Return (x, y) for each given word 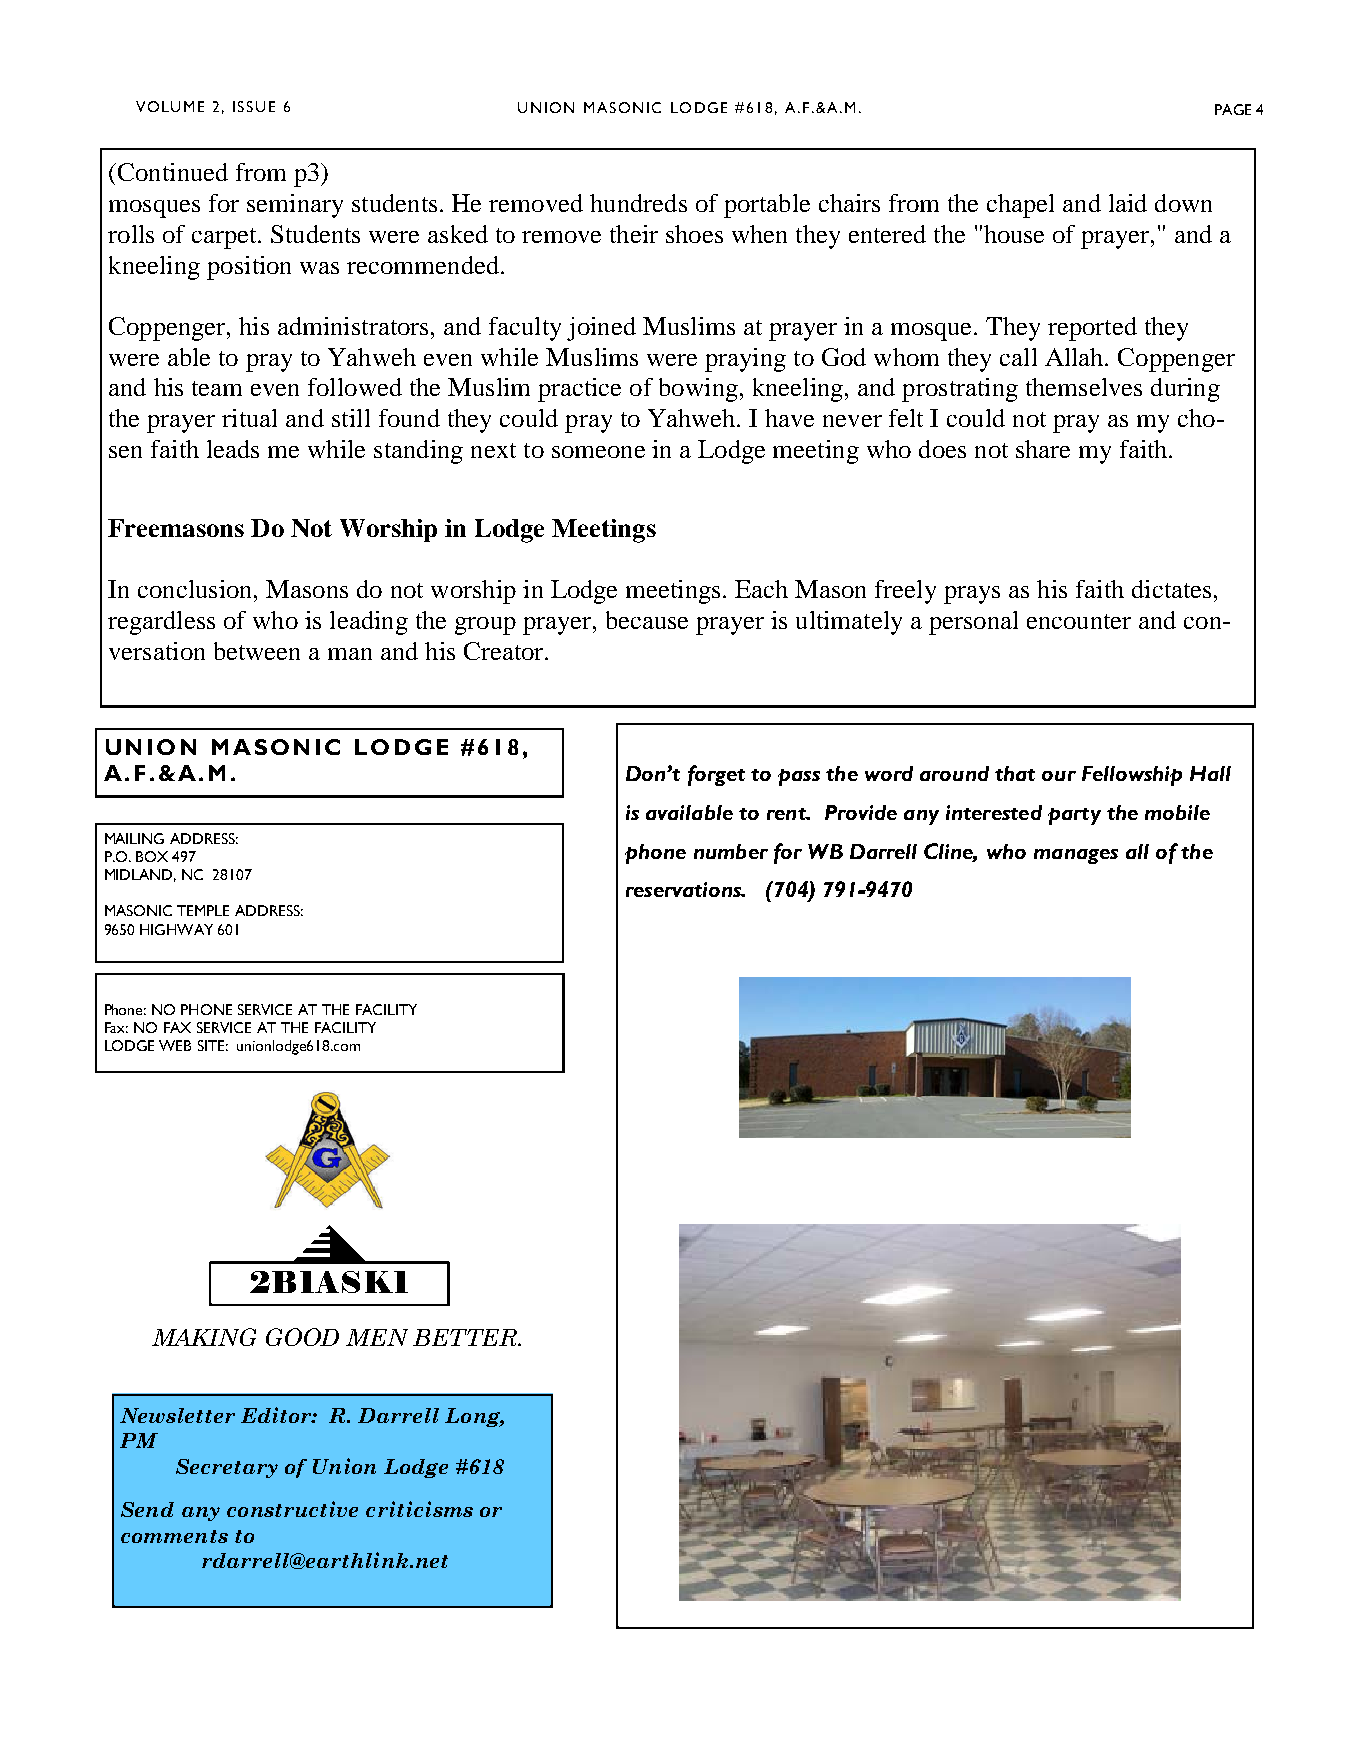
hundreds (638, 203)
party (1074, 816)
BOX (152, 856)
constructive (292, 1509)
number (731, 851)
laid (1128, 203)
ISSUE (254, 106)
